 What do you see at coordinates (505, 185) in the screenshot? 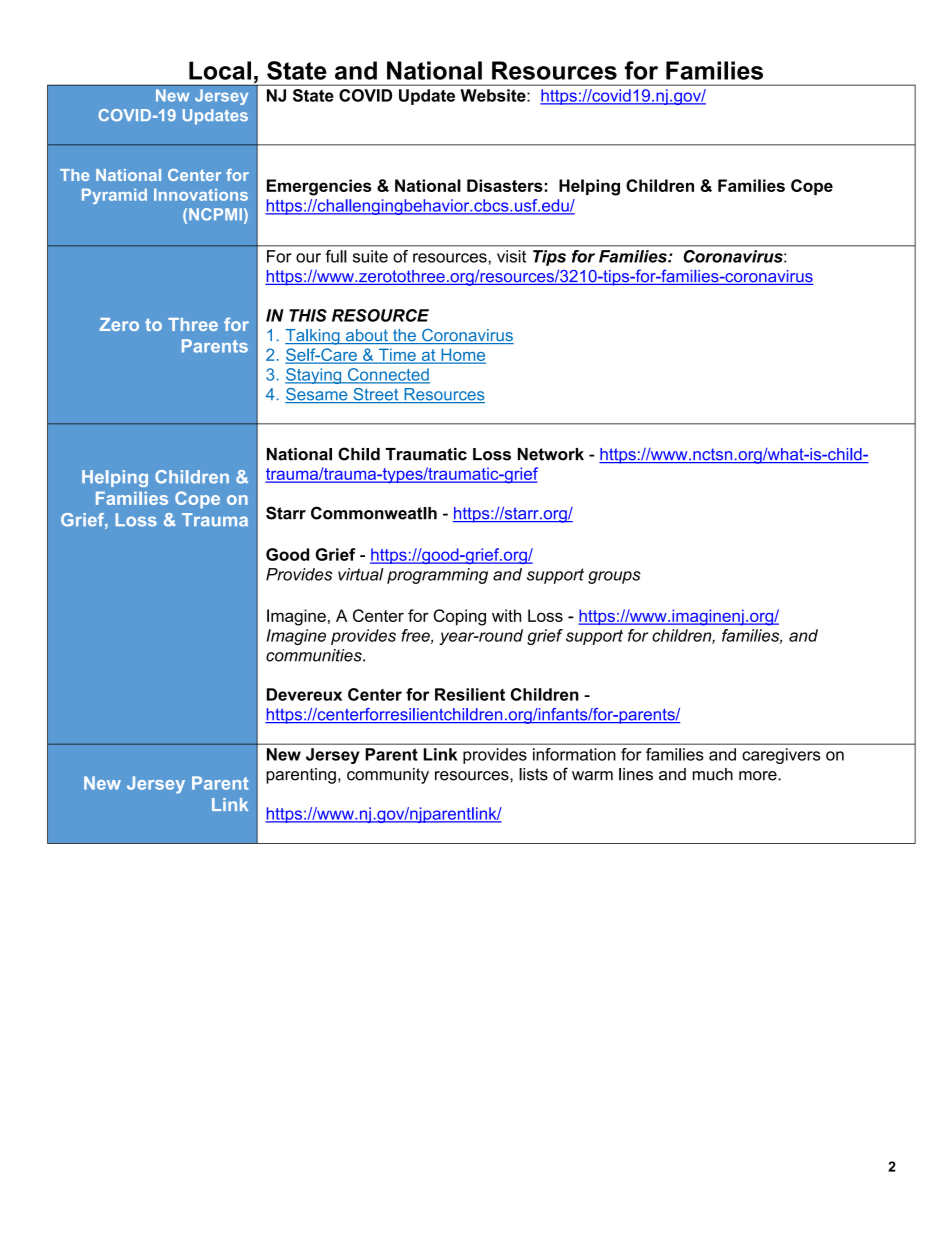
I see `Disasters` at bounding box center [505, 185].
